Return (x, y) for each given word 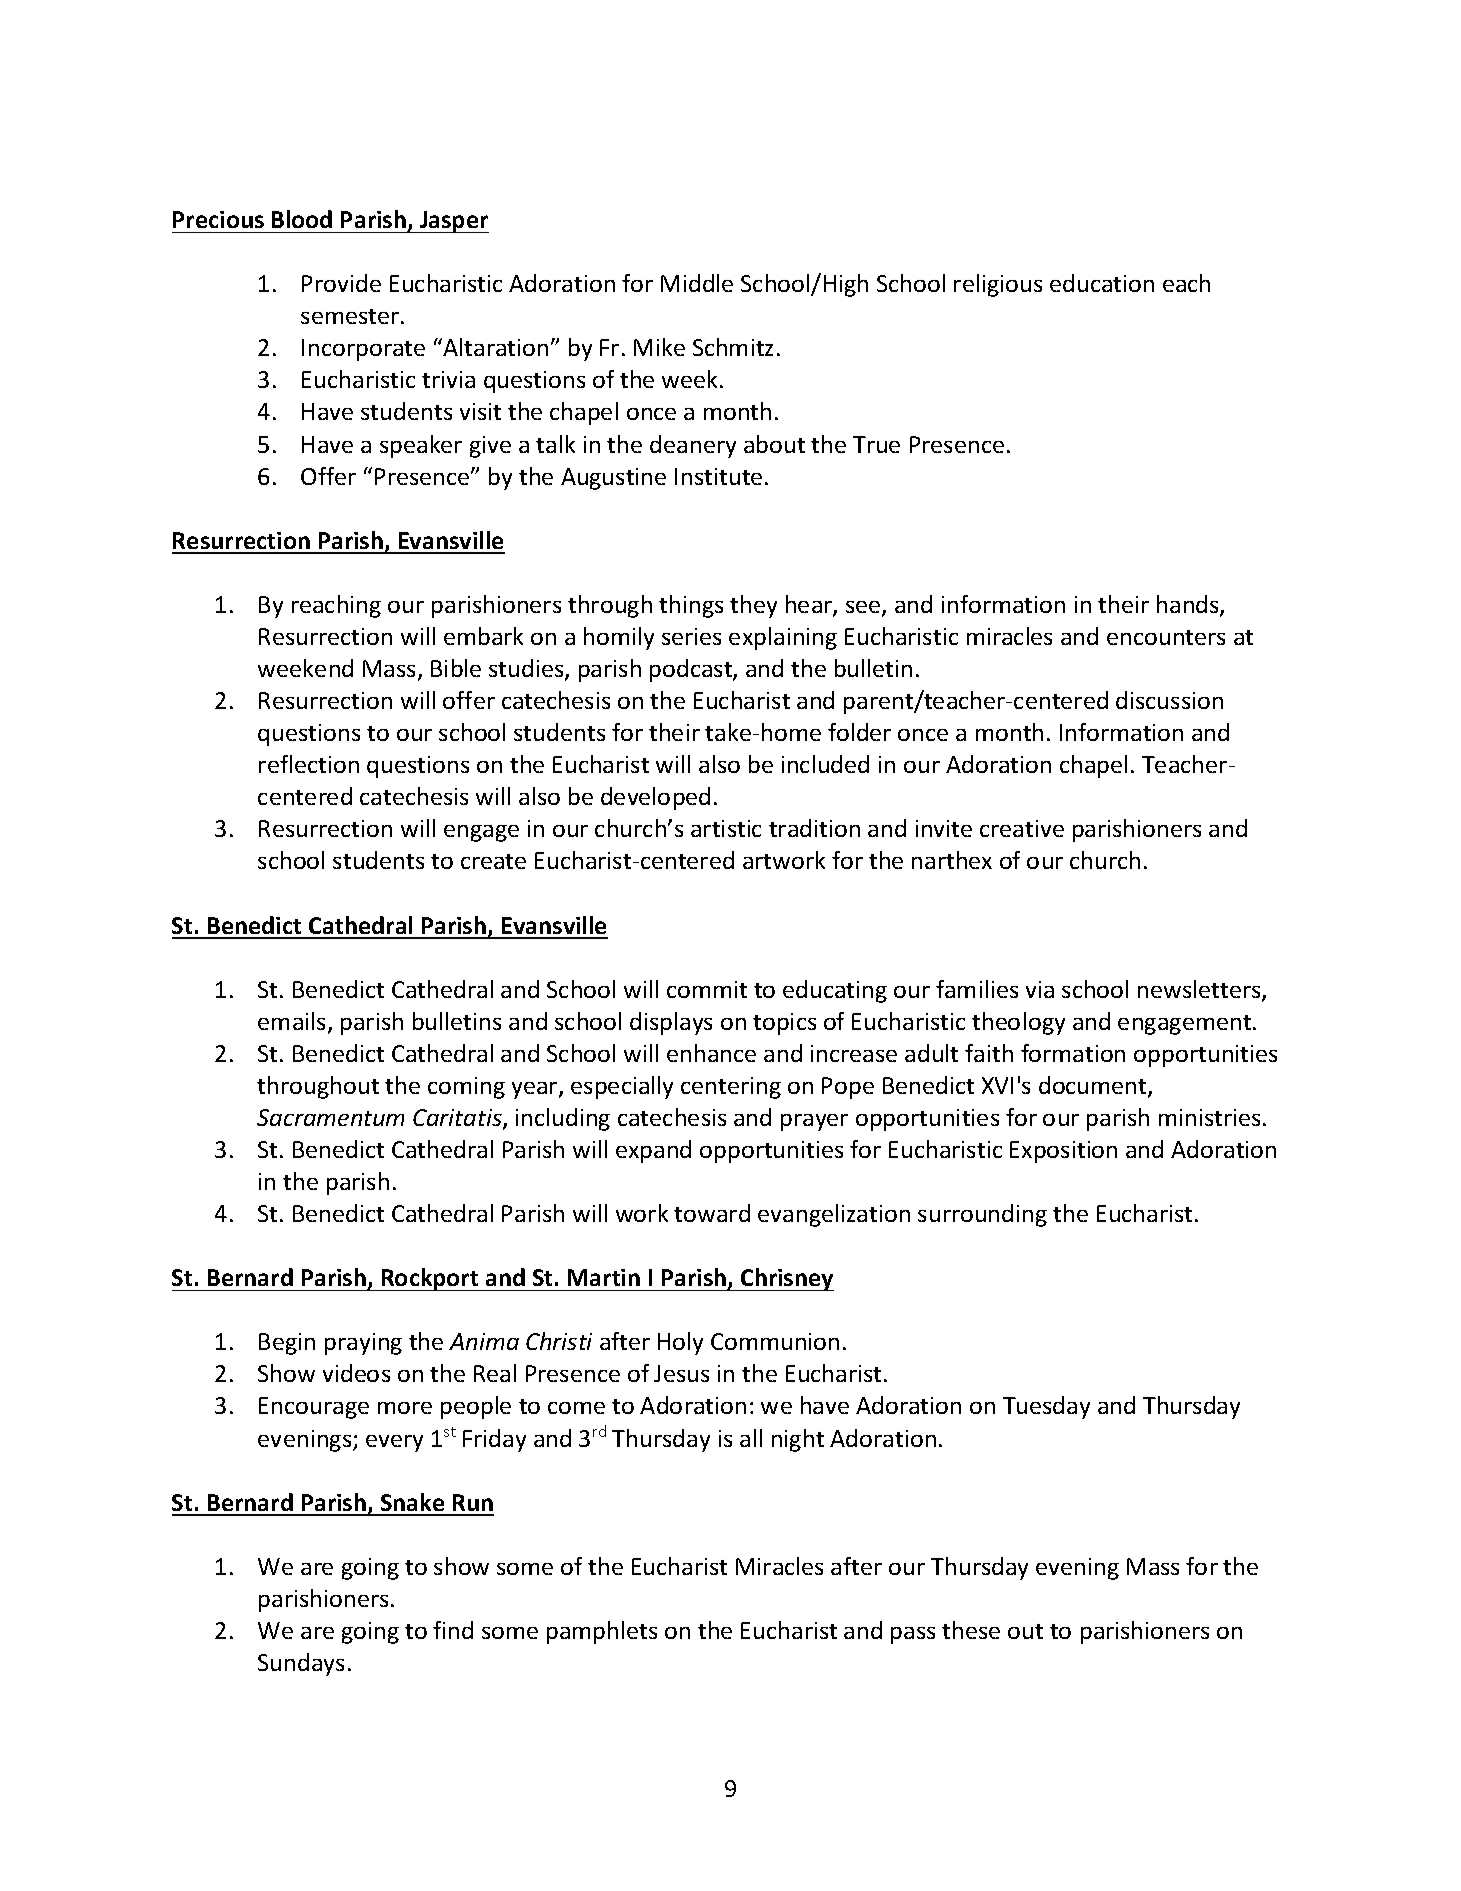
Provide (341, 283)
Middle (697, 283)
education (1102, 283)
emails (293, 1022)
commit (707, 989)
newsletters (1200, 990)
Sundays (301, 1664)
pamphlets (602, 1632)
